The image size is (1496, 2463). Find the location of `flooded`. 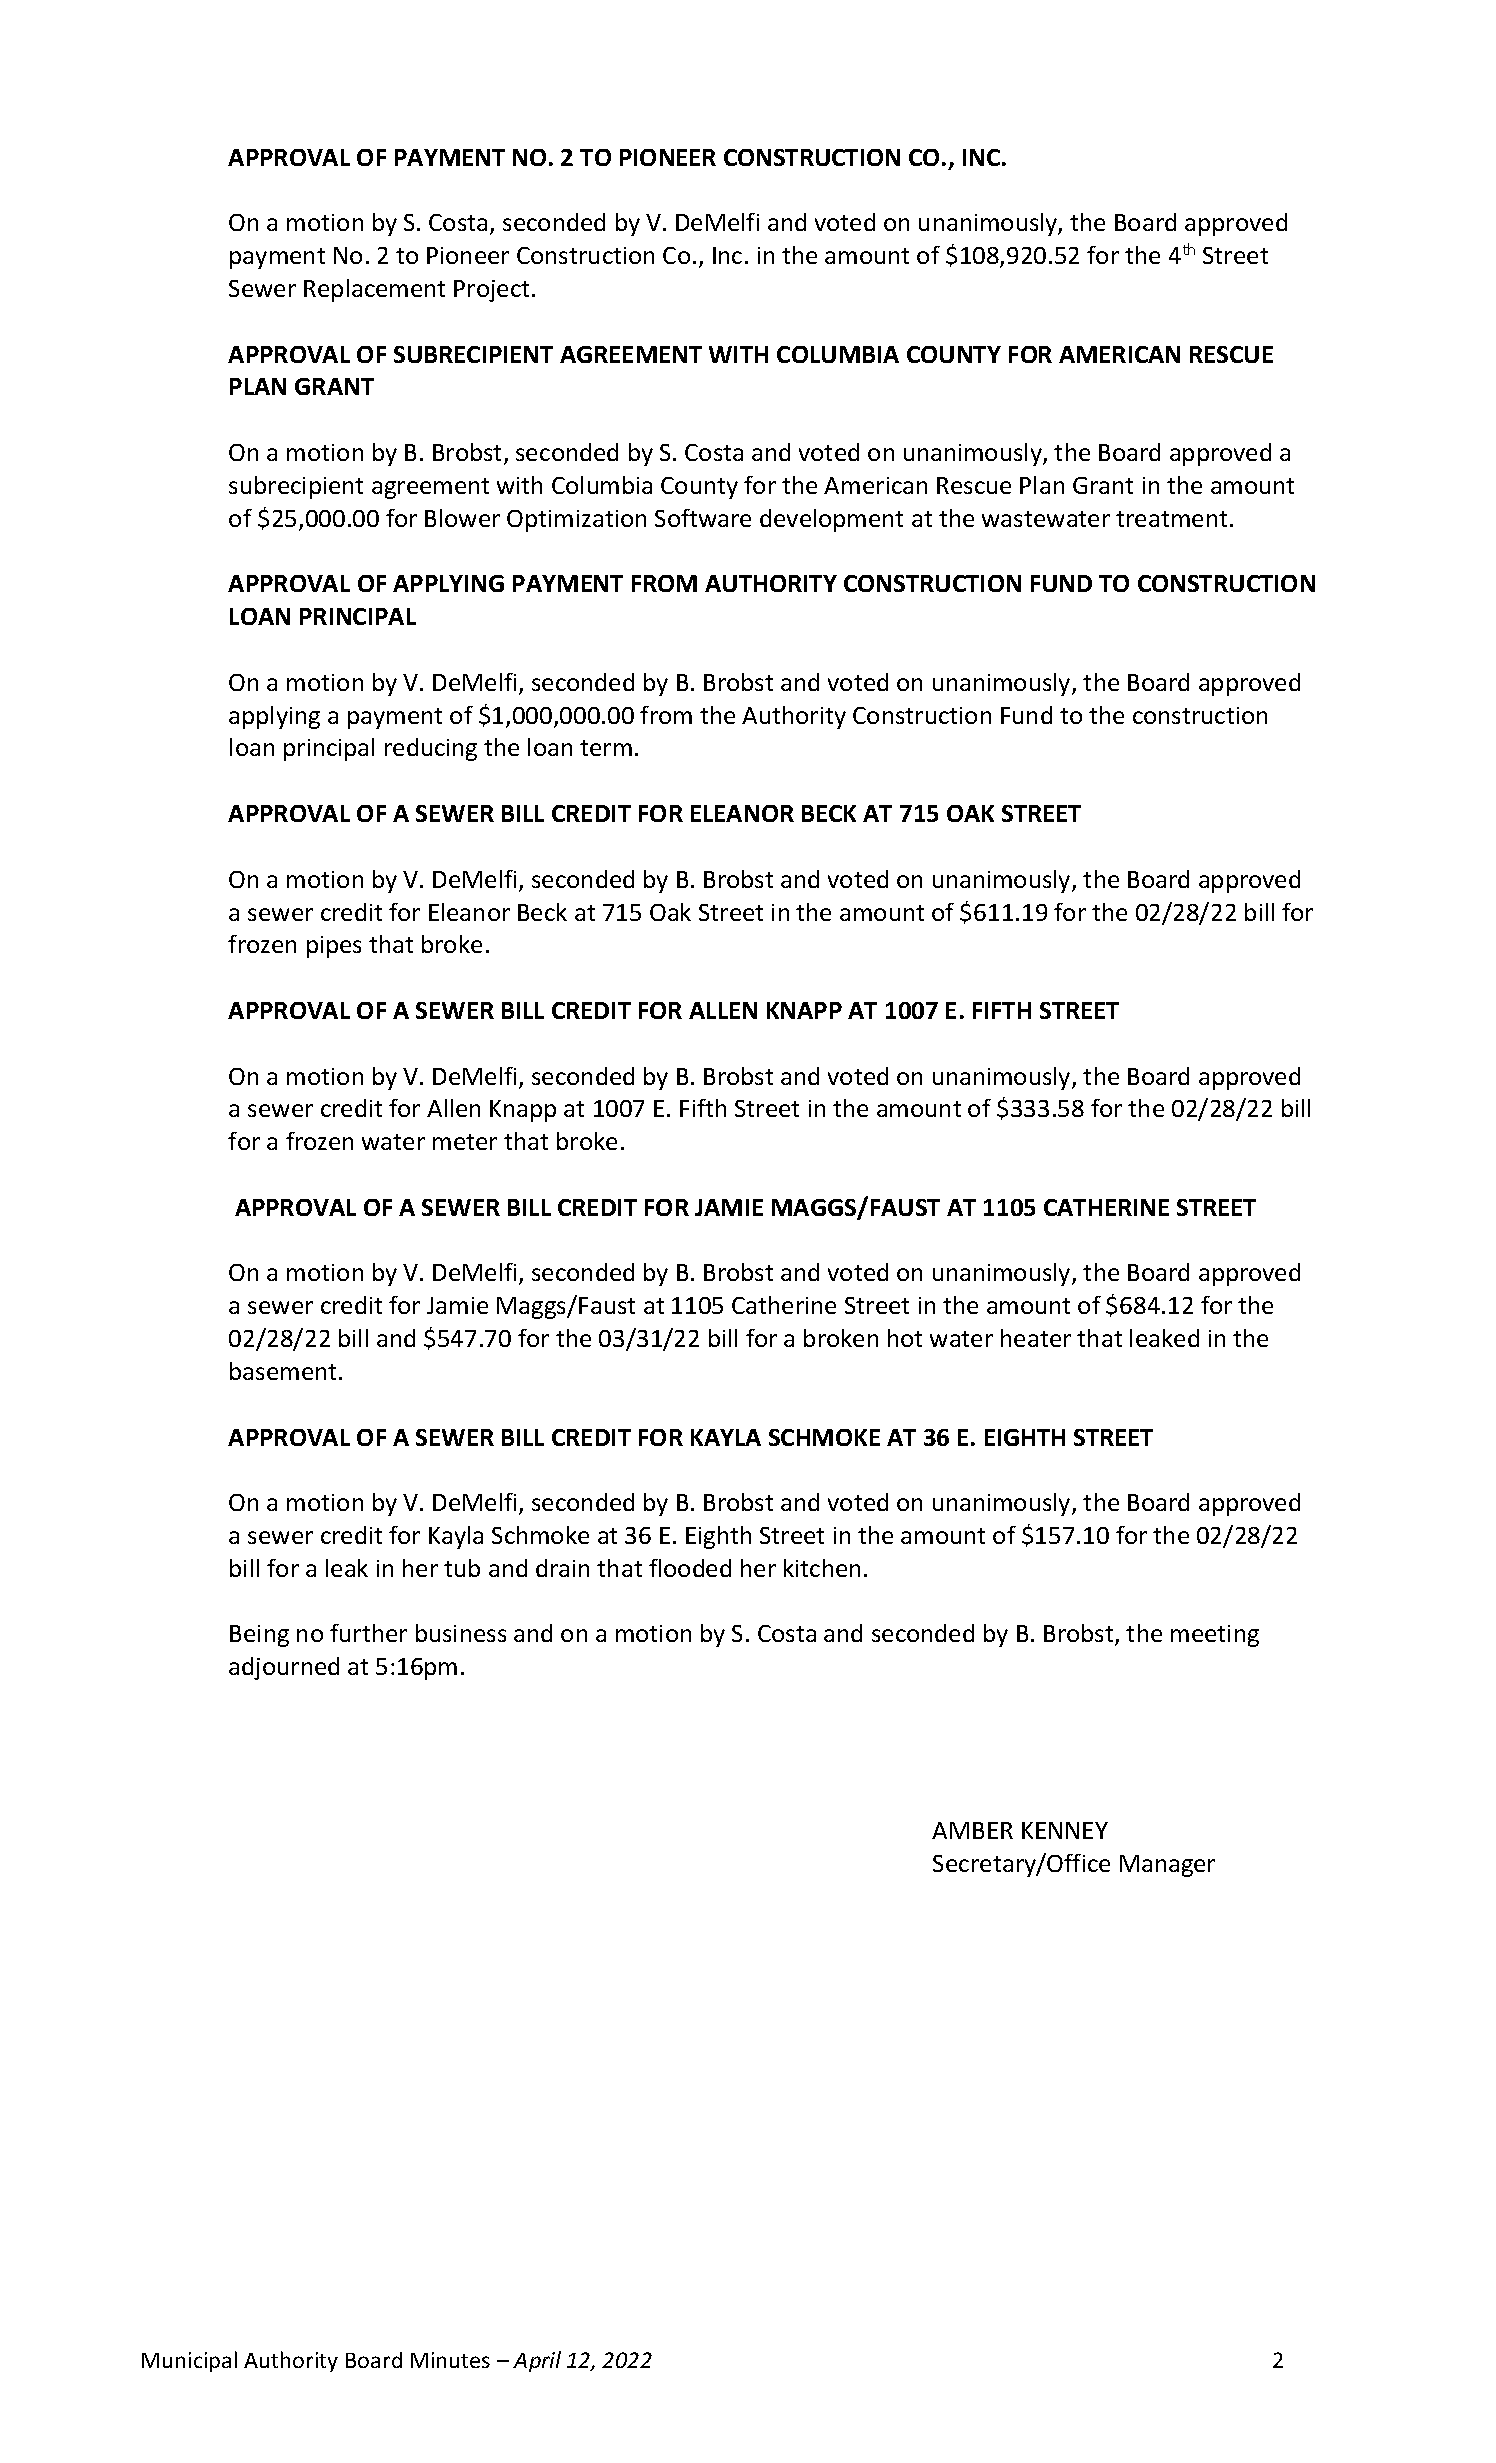

flooded is located at coordinates (690, 1568).
